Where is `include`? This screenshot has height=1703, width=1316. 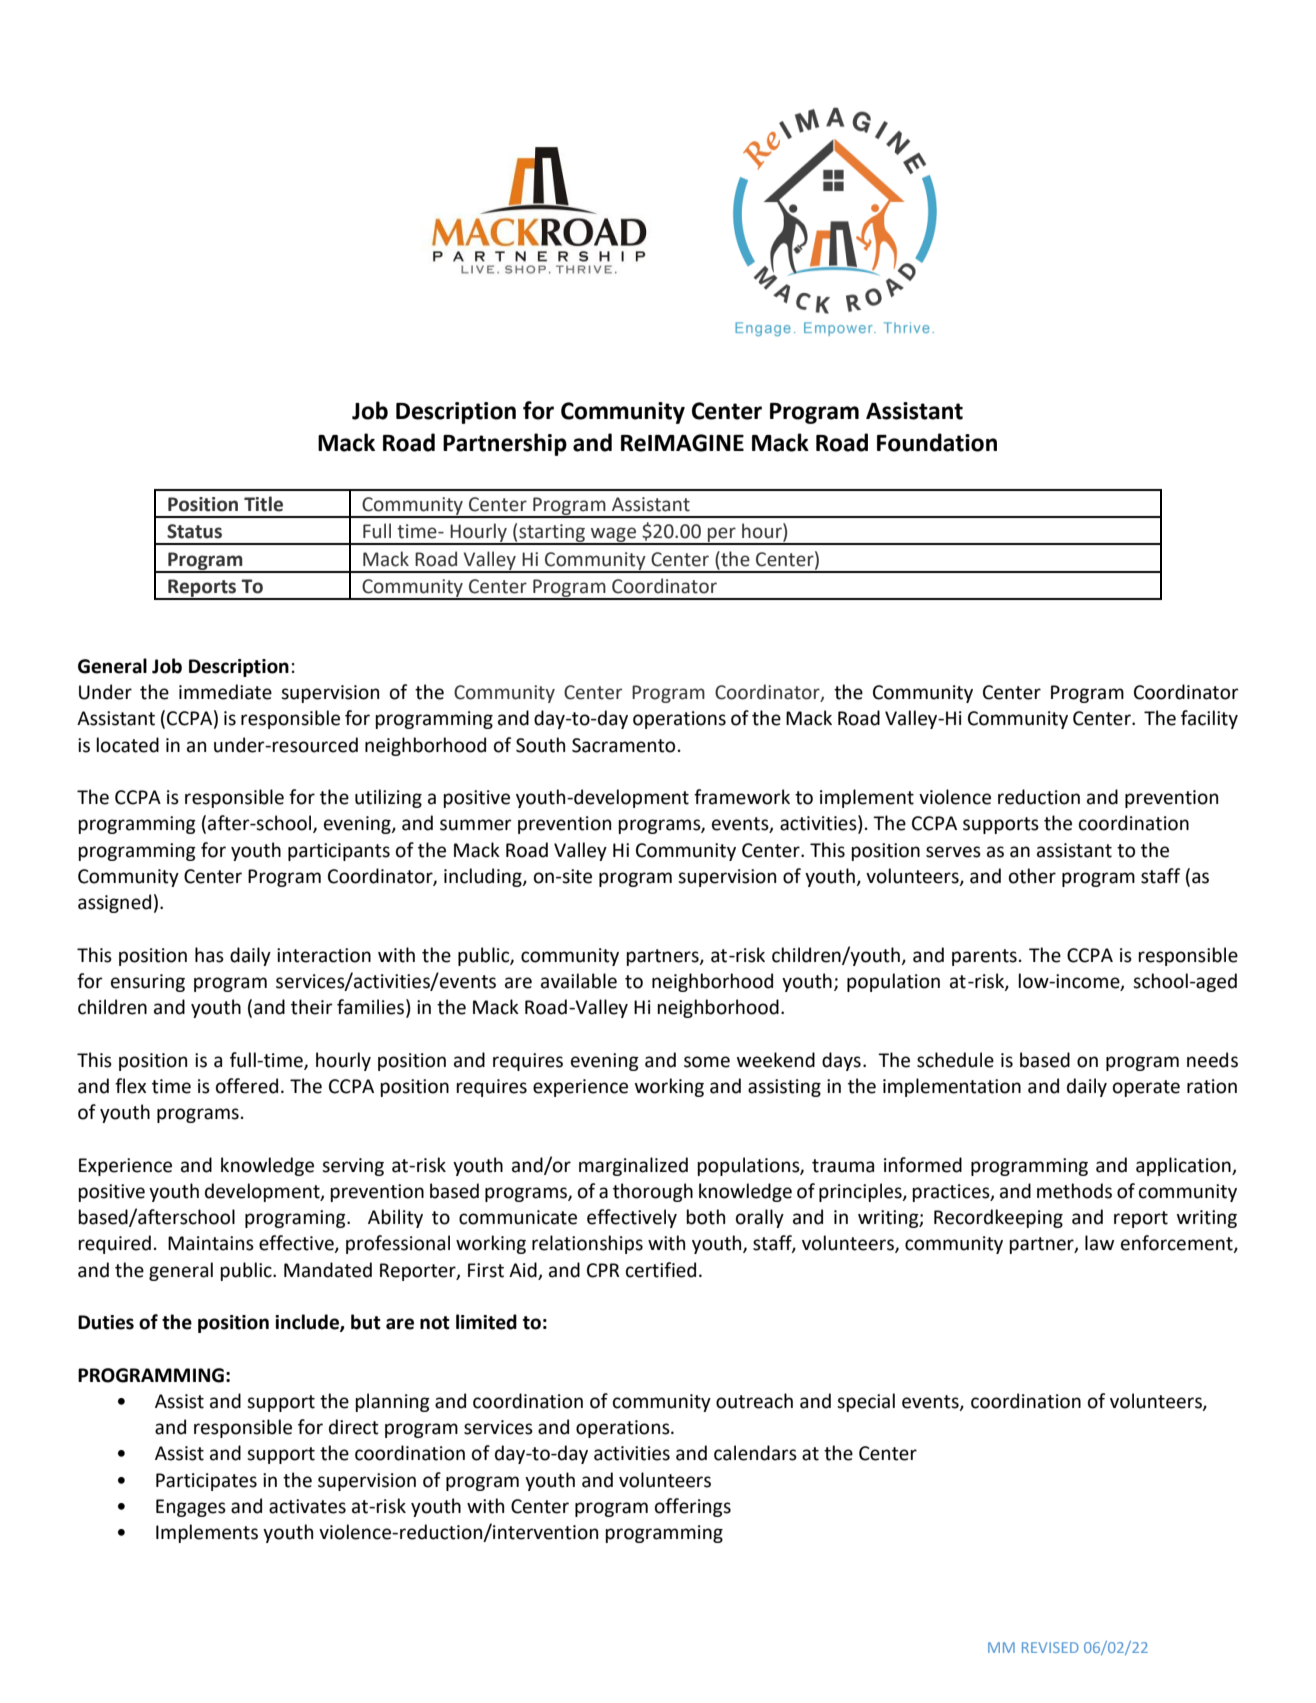
include is located at coordinates (308, 1323).
